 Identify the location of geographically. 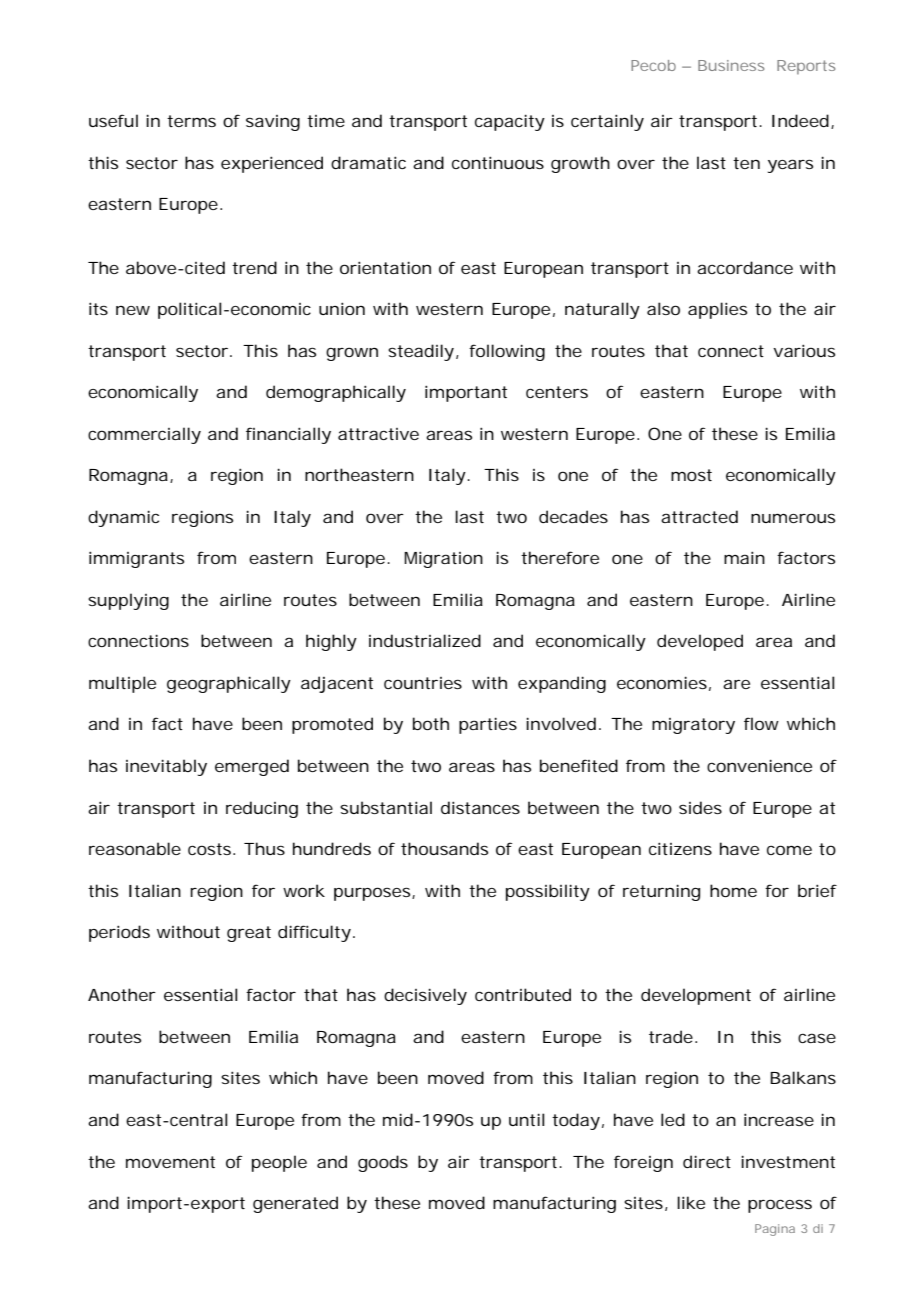
(229, 684).
